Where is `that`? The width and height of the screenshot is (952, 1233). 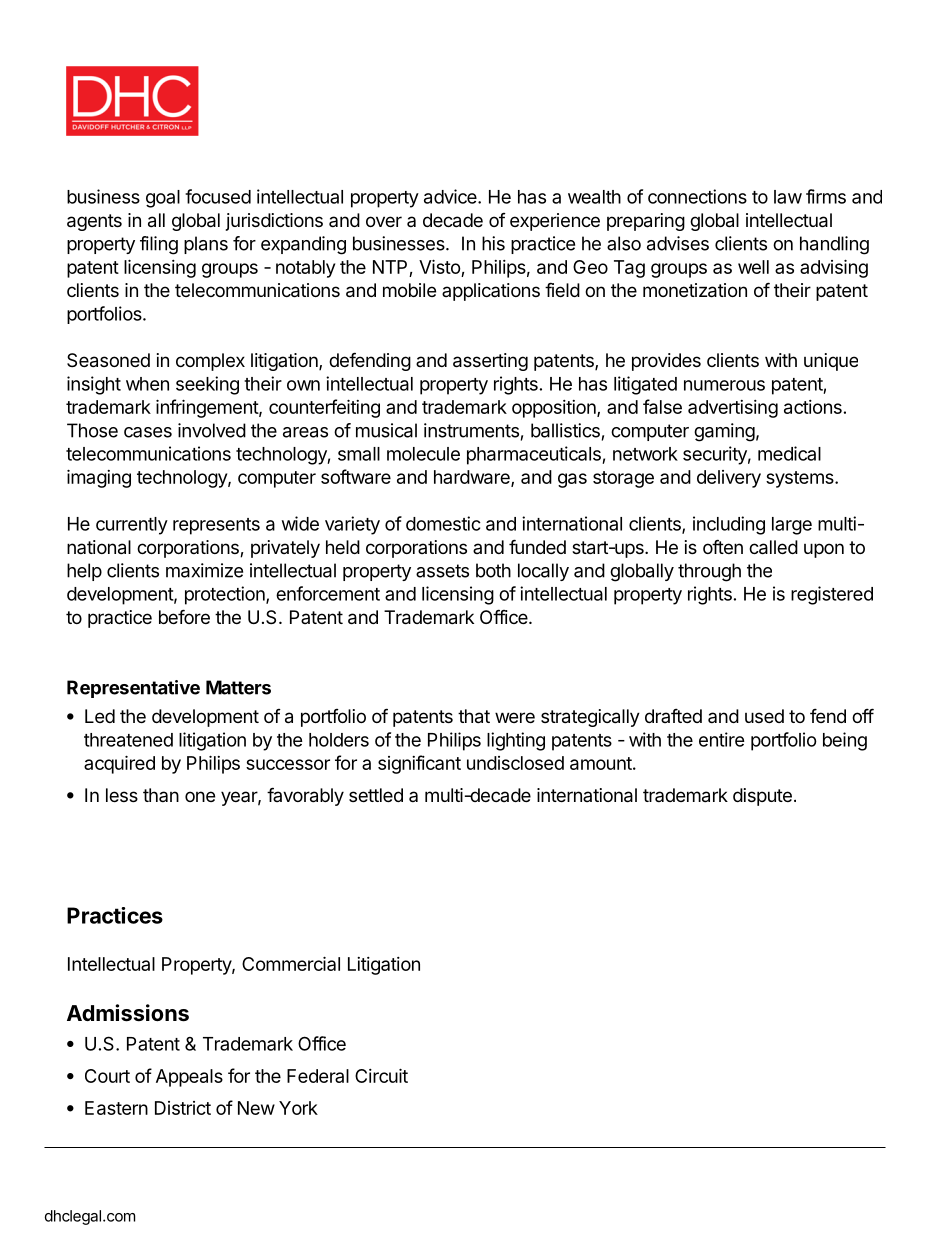
that is located at coordinates (474, 716).
